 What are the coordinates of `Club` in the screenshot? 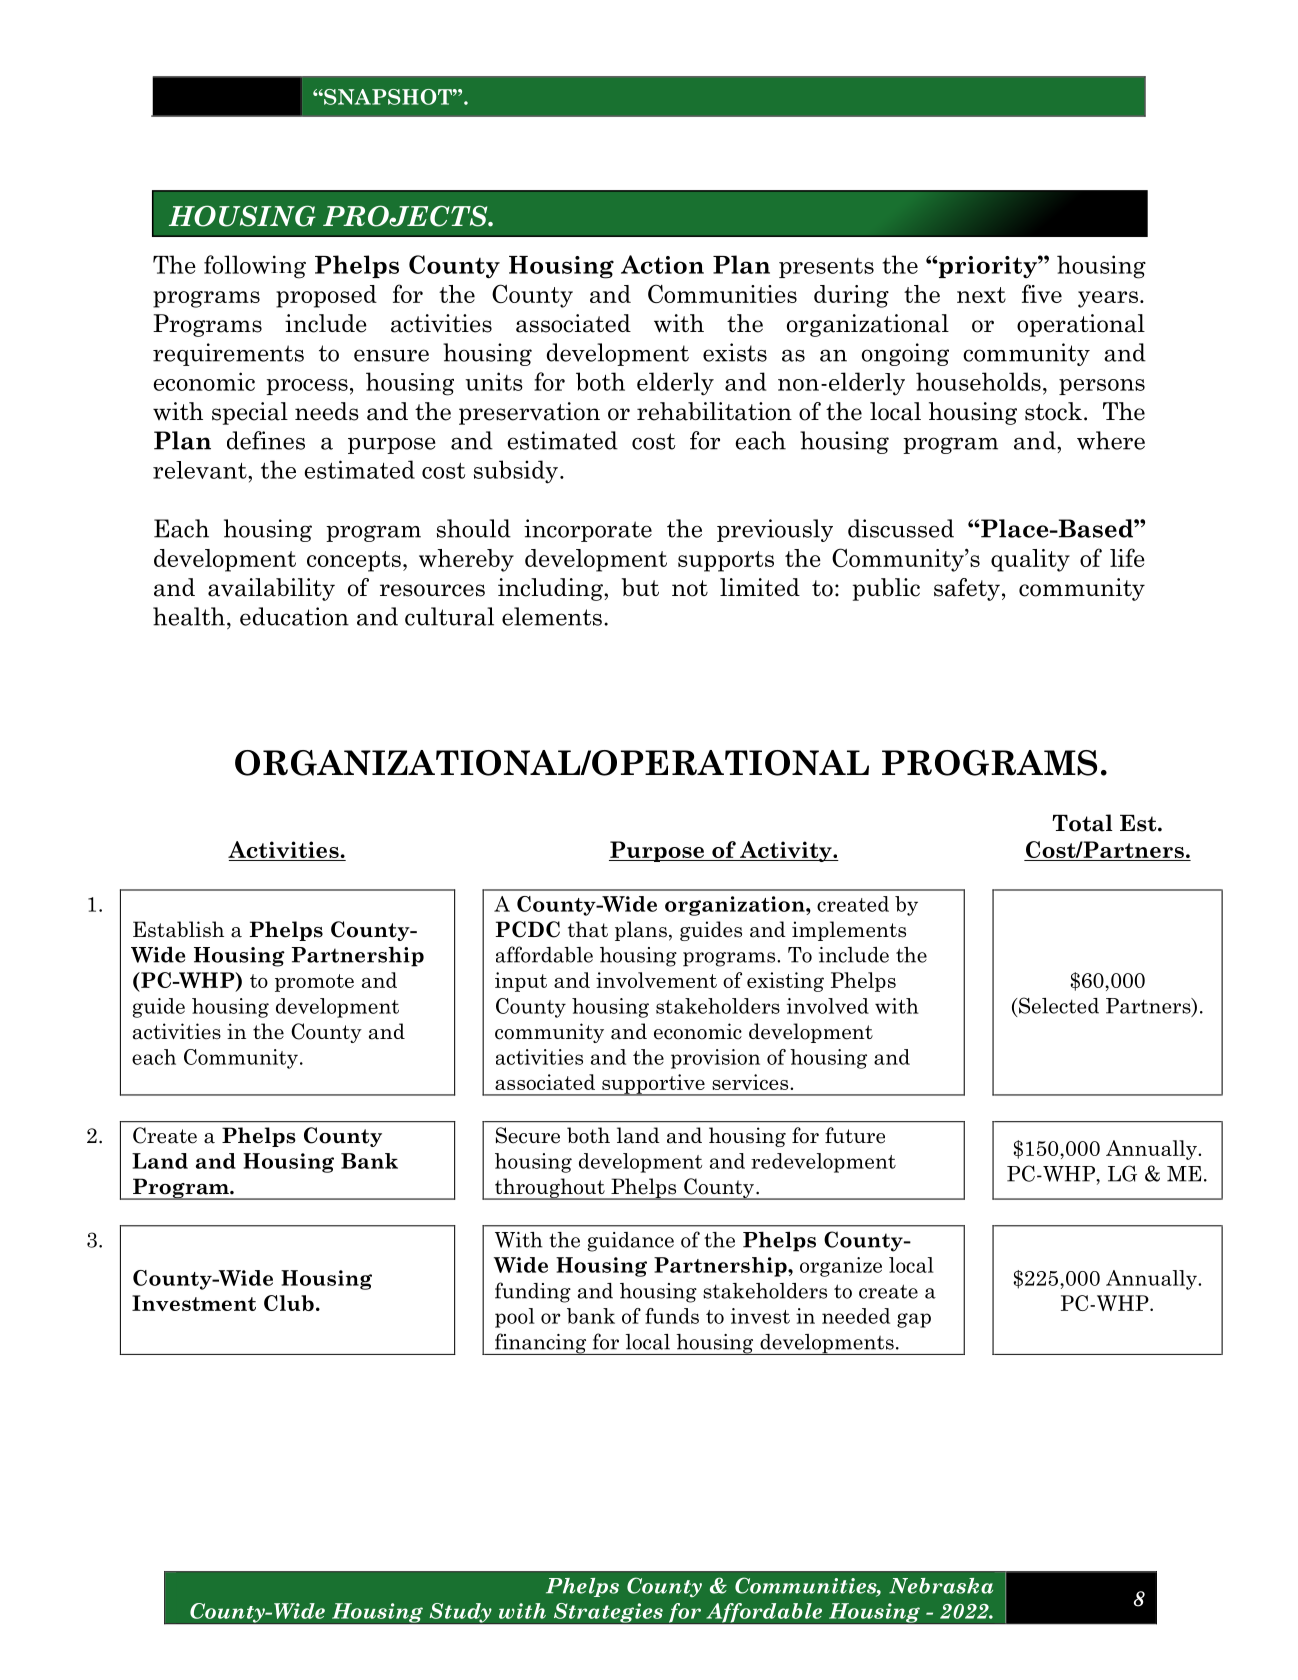 It's located at (289, 1303).
